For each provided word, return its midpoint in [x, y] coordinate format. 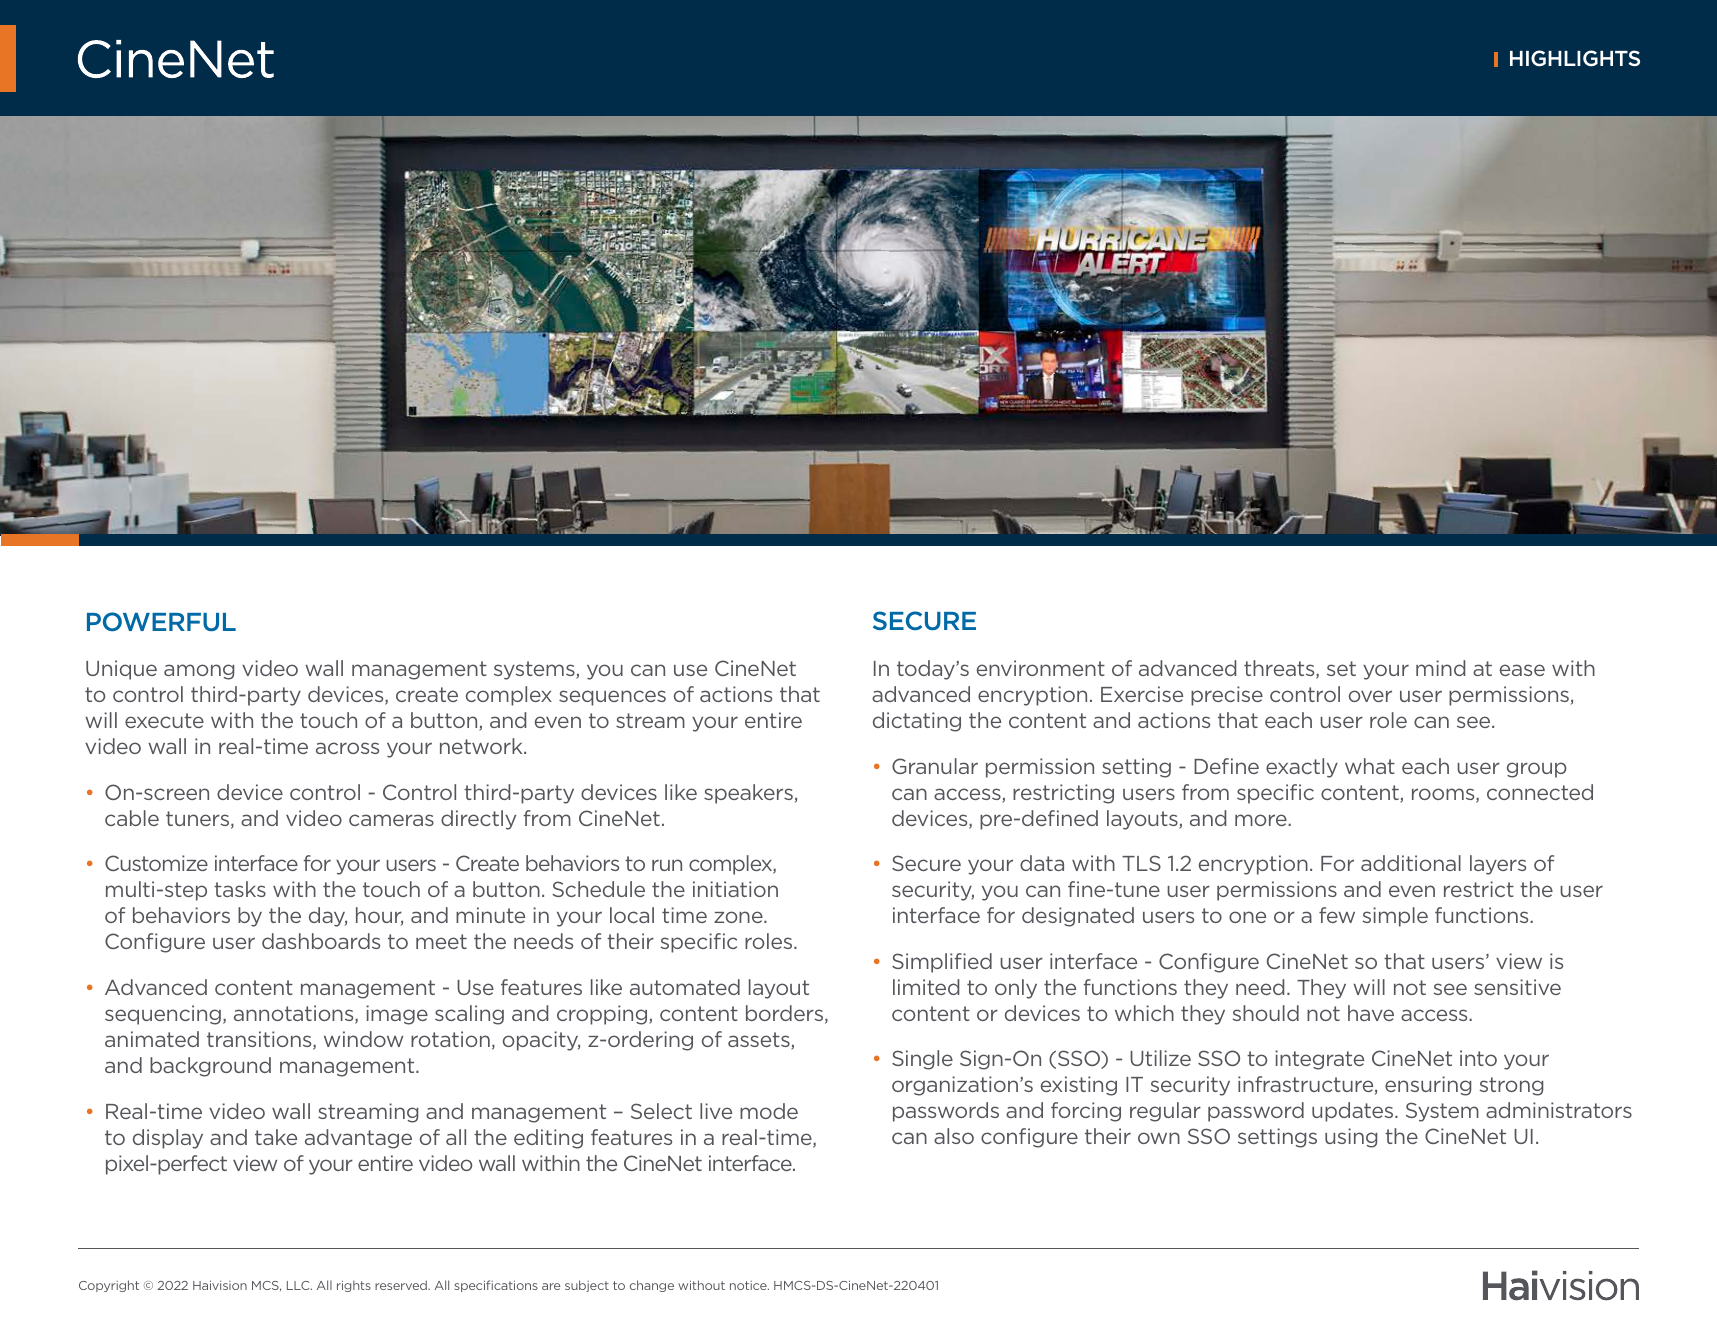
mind [1440, 668]
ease [1522, 670]
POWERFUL [161, 621]
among [199, 672]
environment [1041, 668]
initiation [735, 889]
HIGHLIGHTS [1575, 58]
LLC [299, 1285]
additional [1411, 863]
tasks [240, 889]
